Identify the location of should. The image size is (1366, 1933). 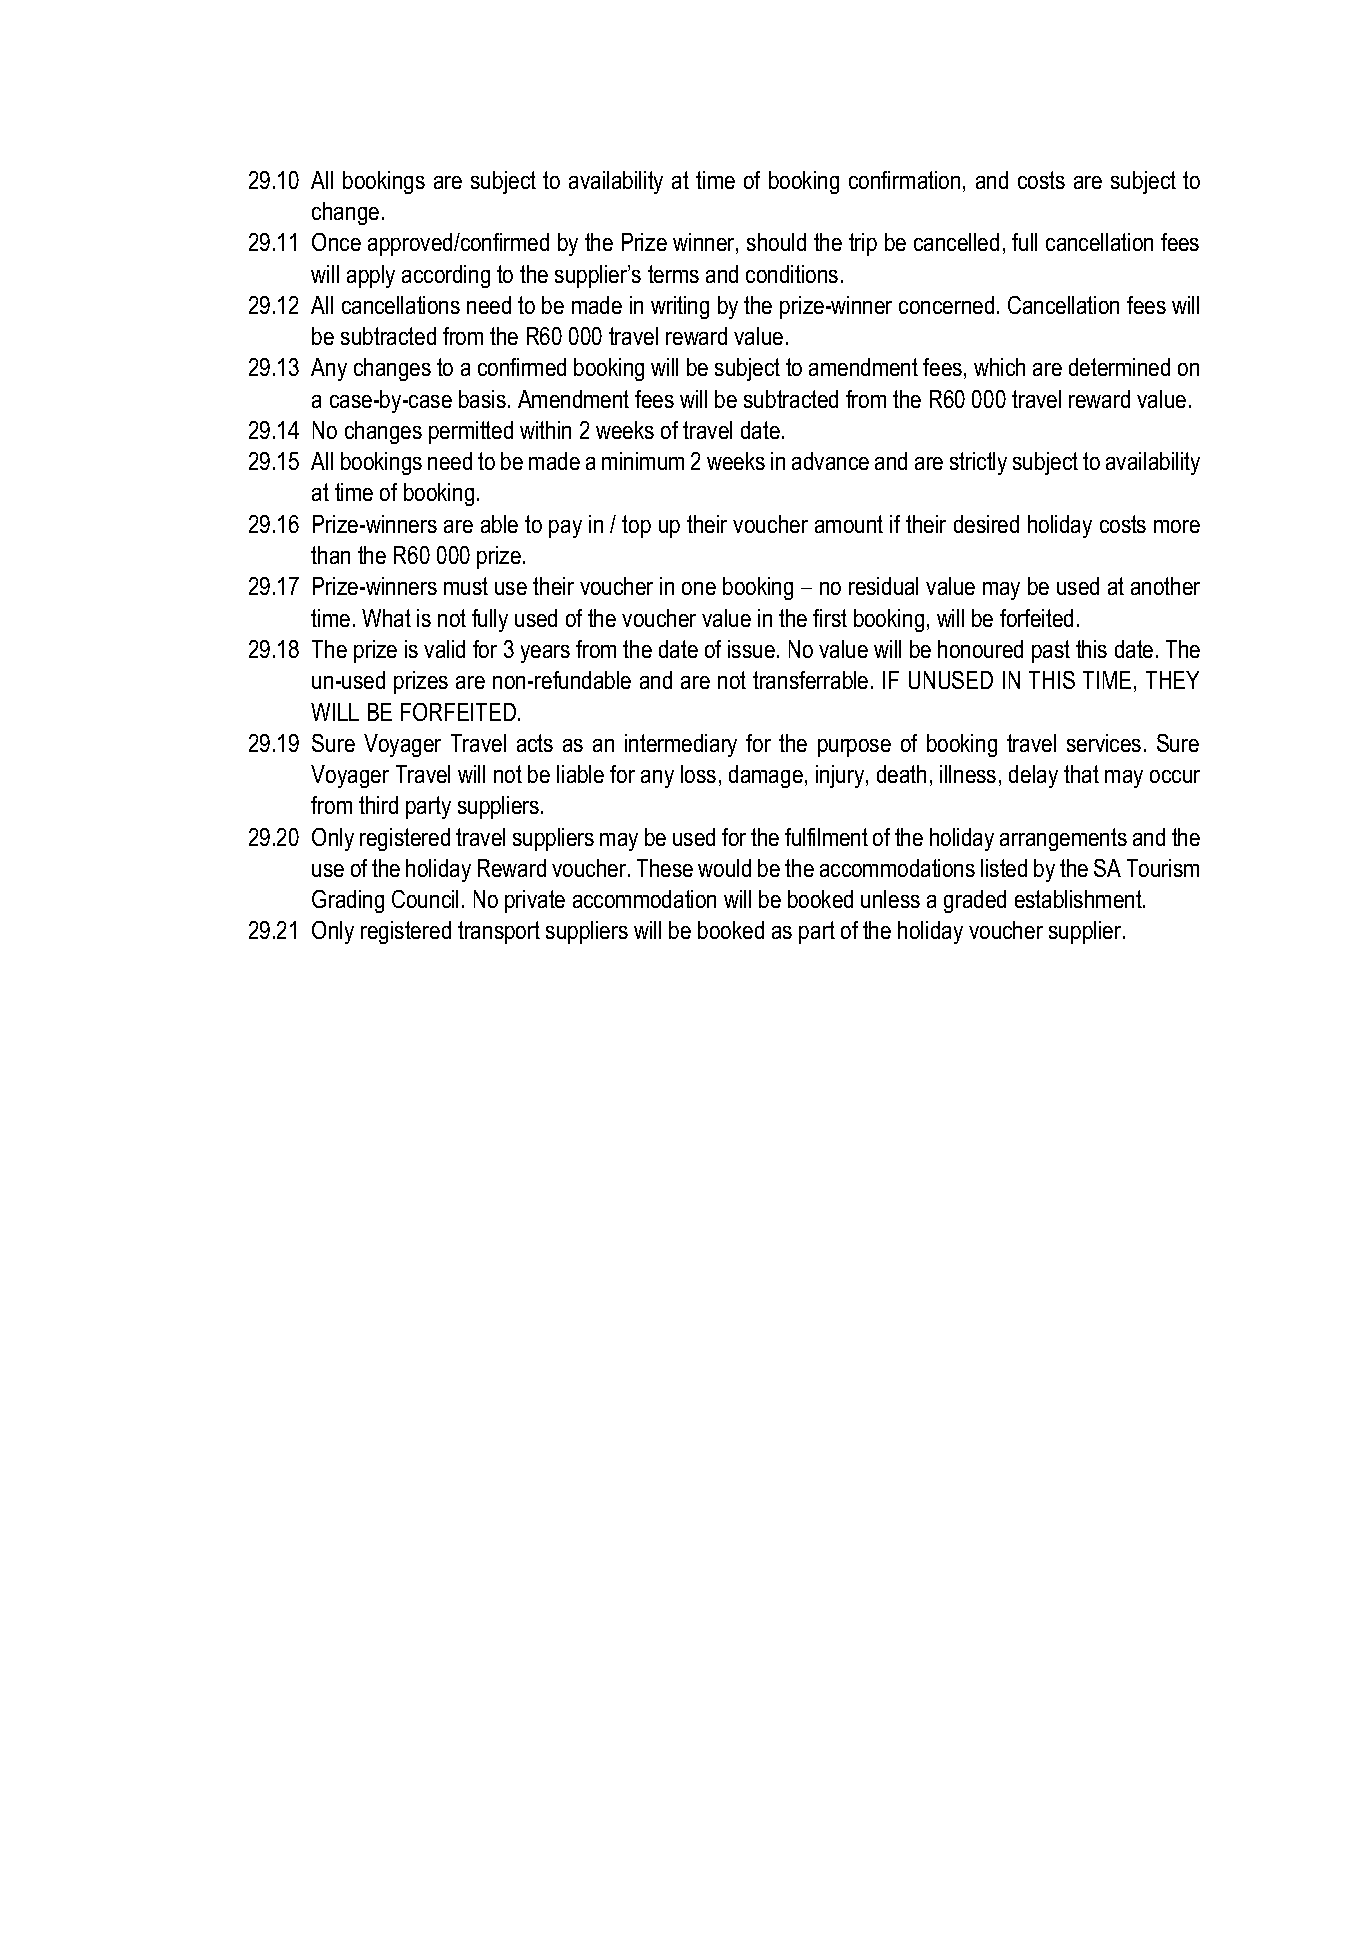
(776, 242).
